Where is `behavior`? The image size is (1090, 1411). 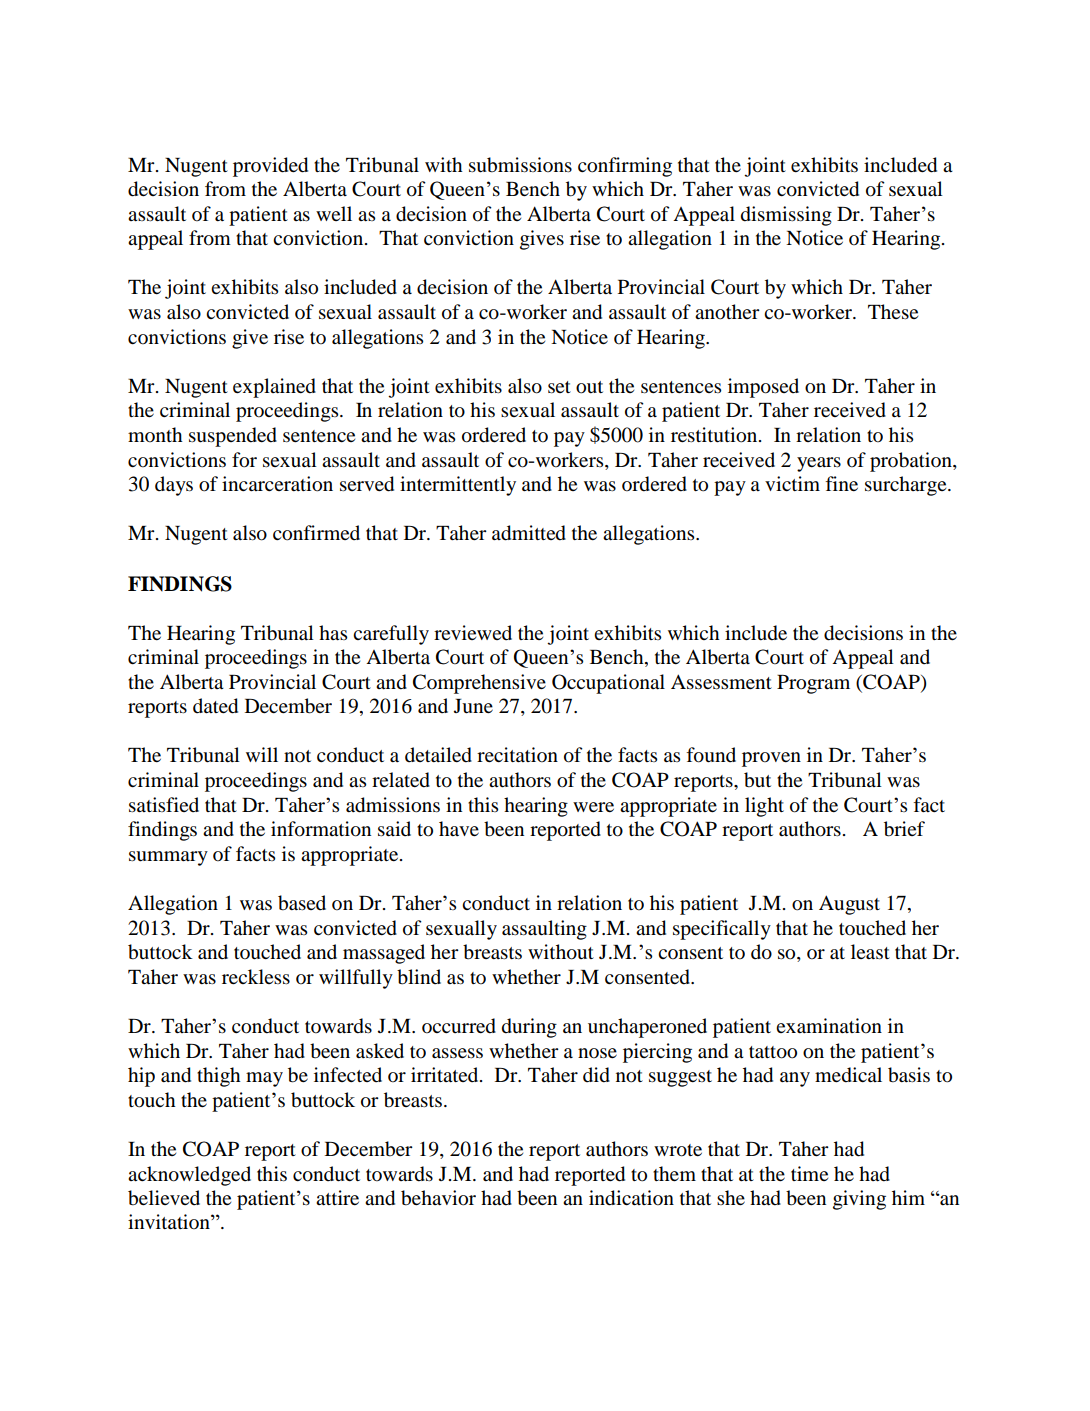
behavior is located at coordinates (438, 1198).
